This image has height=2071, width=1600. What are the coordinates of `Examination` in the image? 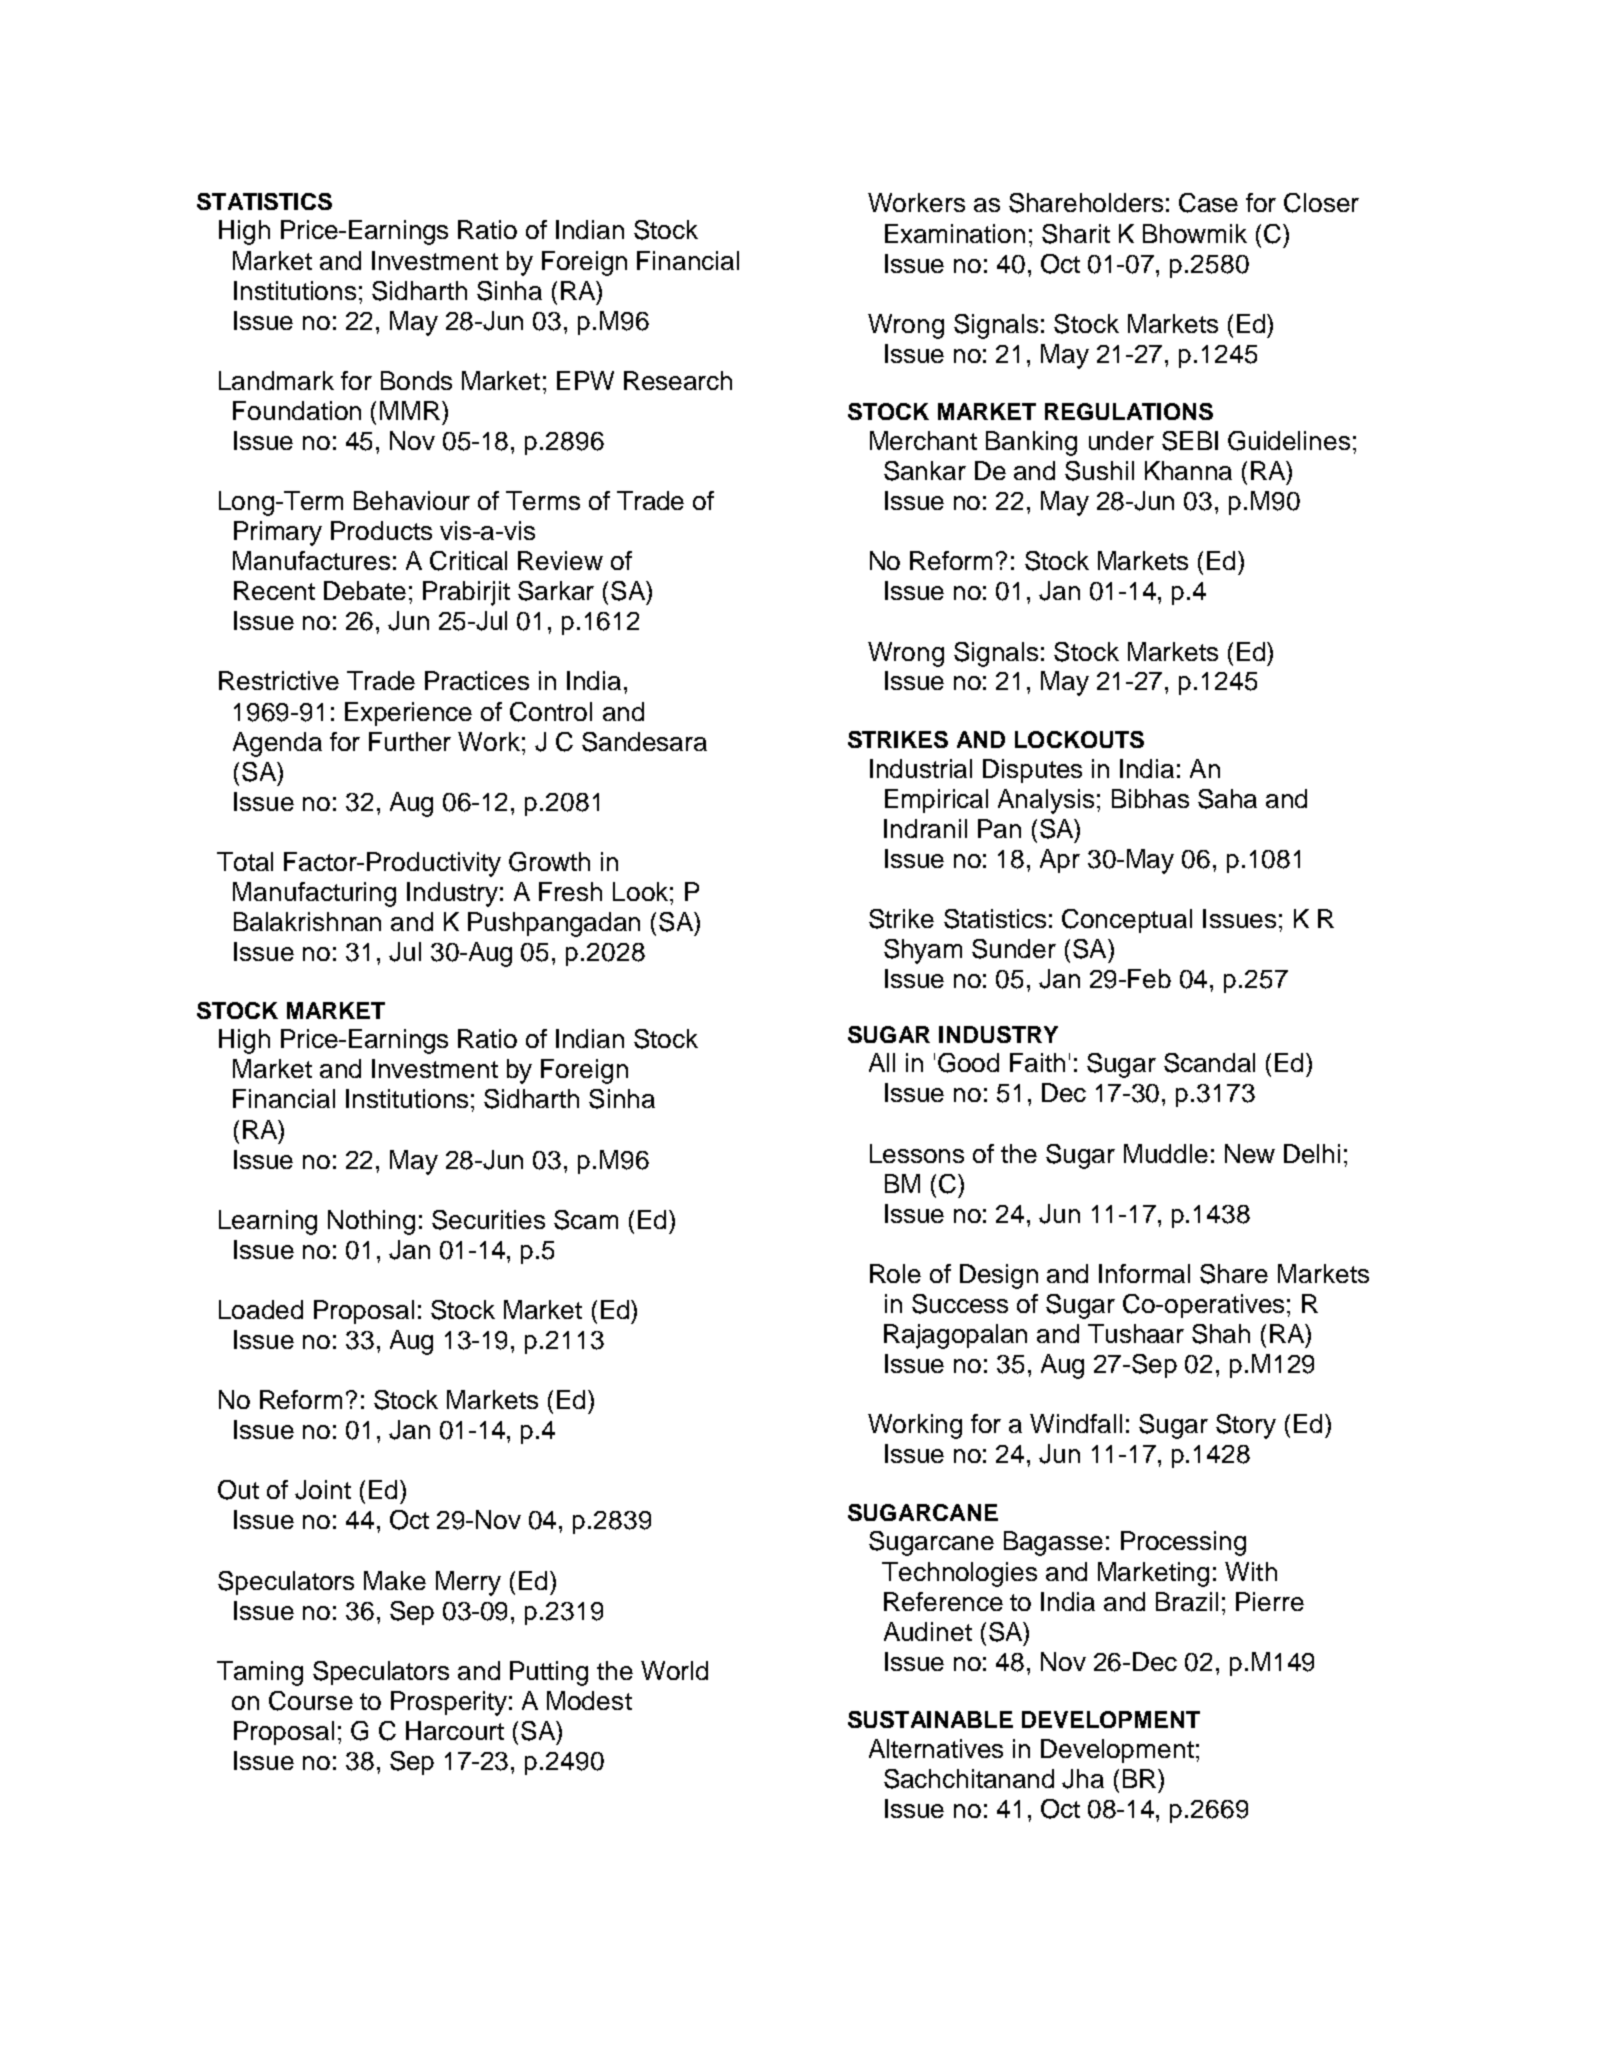 It's located at (955, 233).
